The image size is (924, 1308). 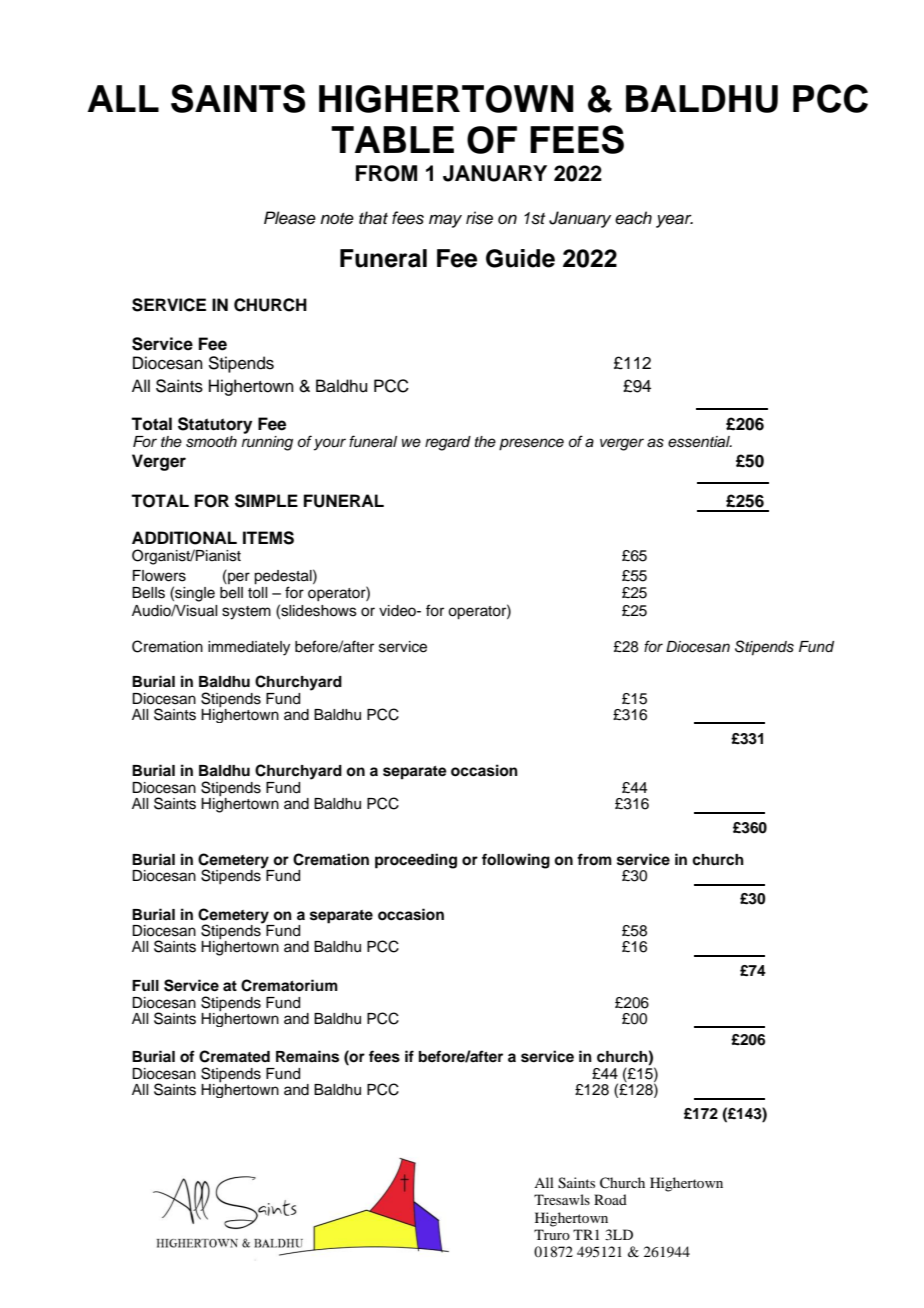 I want to click on Cremated, so click(x=234, y=1056).
